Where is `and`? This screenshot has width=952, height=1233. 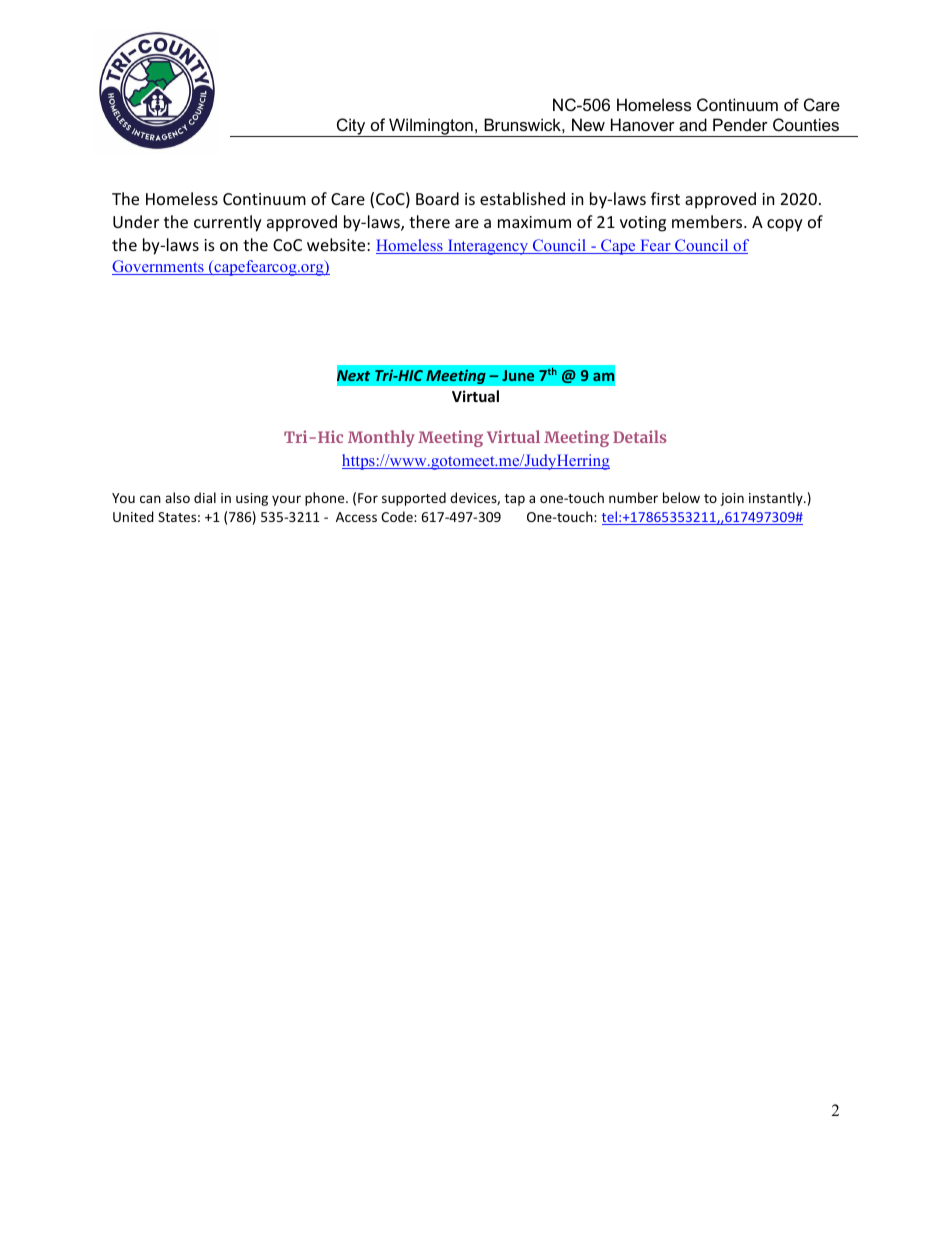
and is located at coordinates (693, 124).
